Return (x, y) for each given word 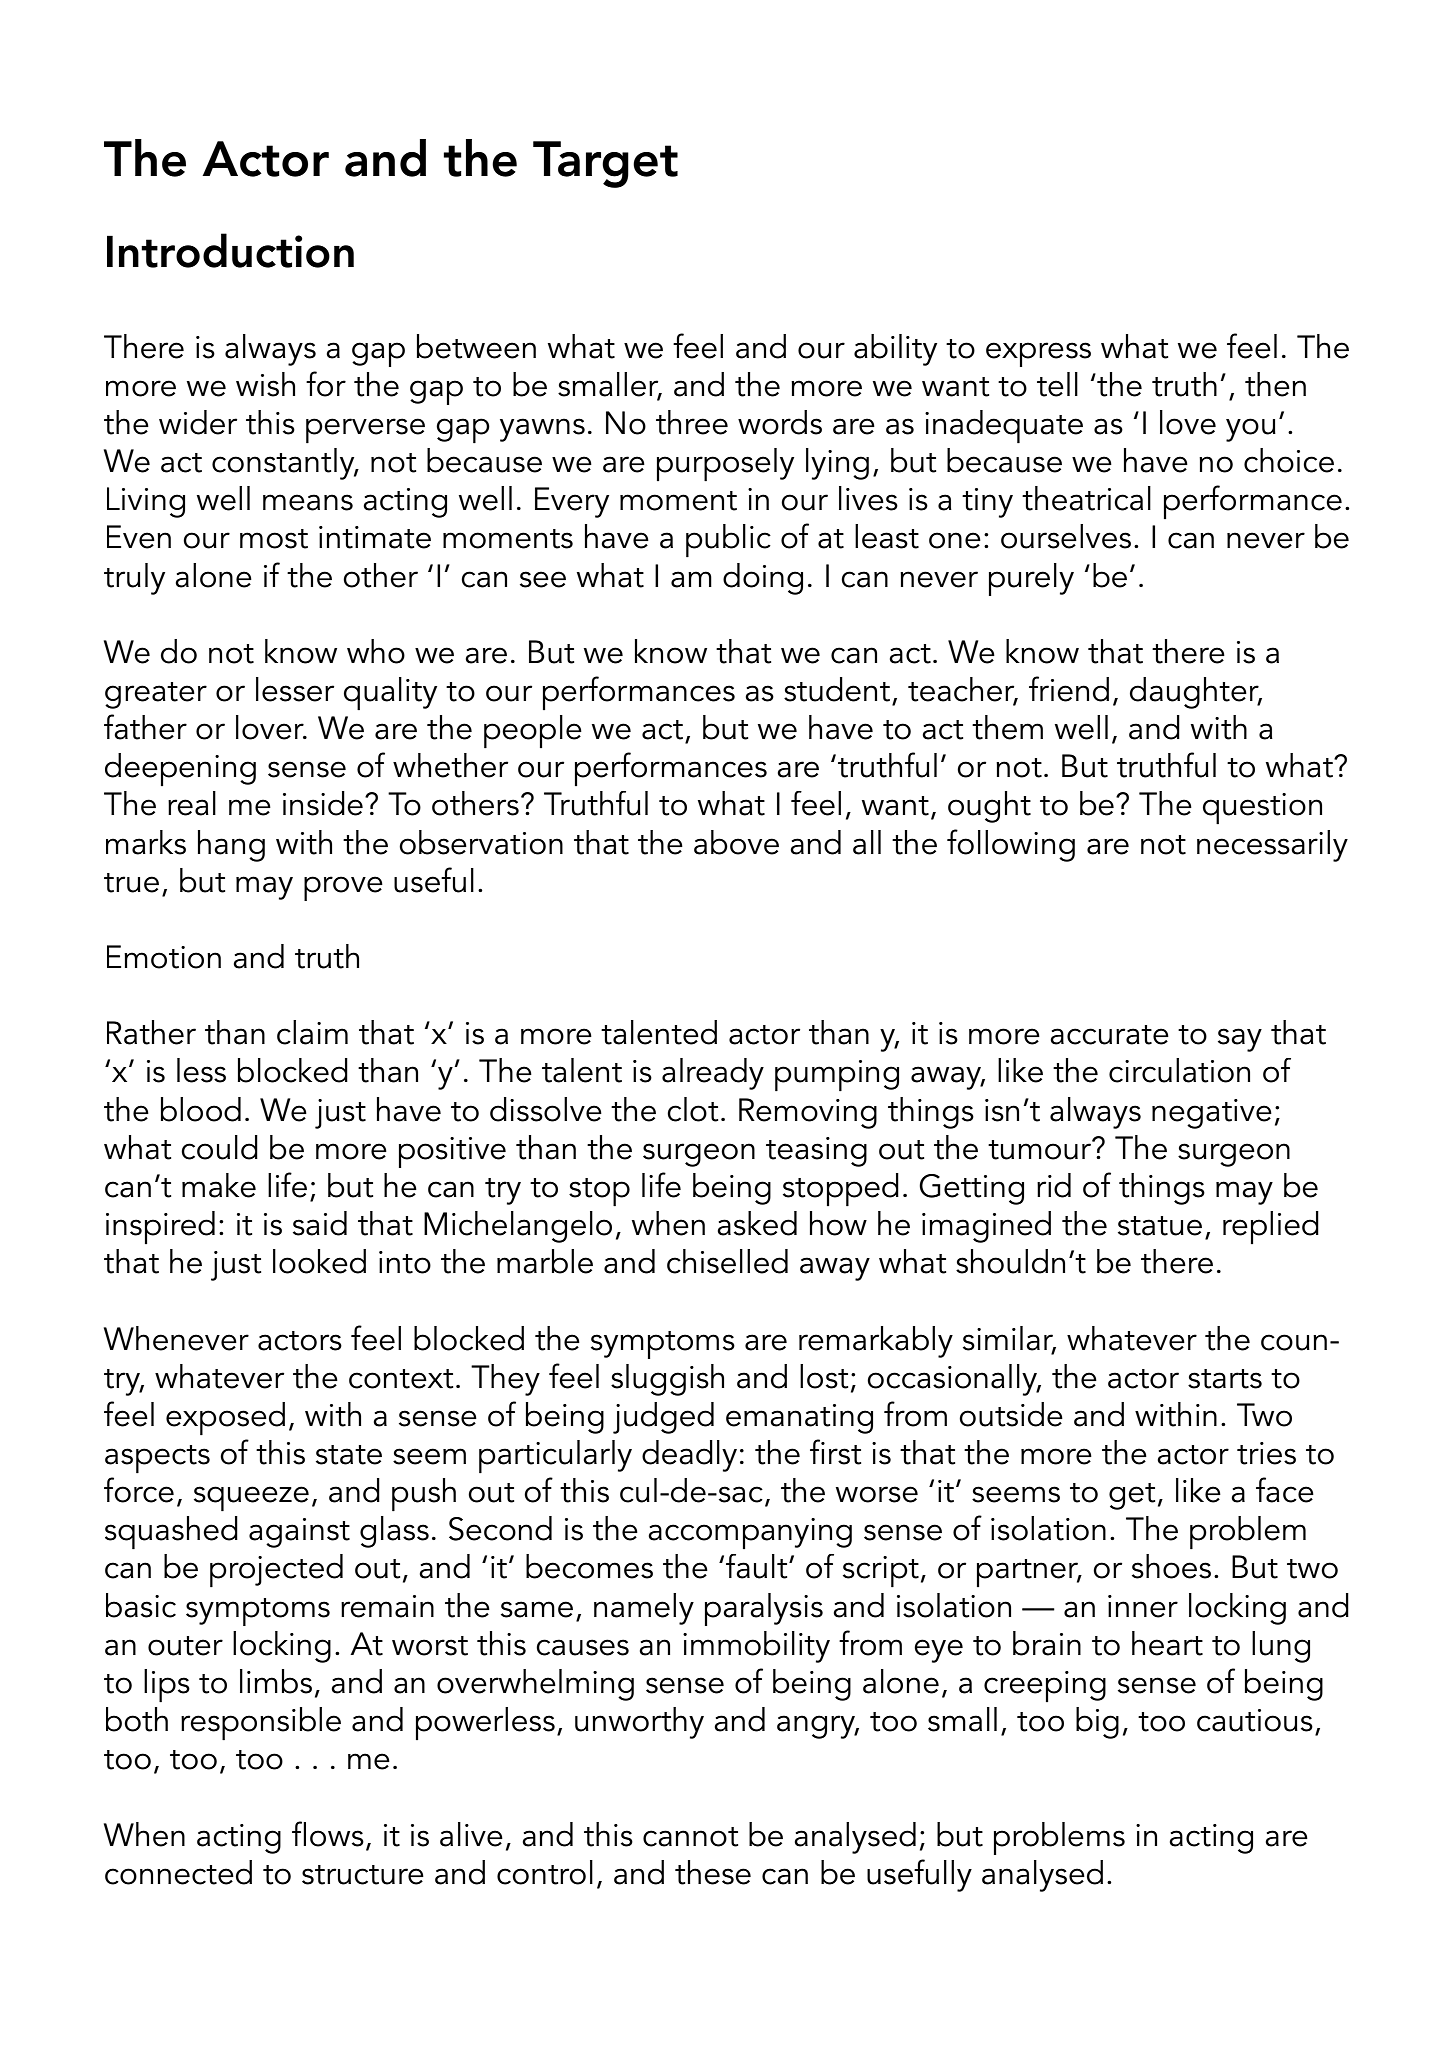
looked (319, 1261)
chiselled (727, 1261)
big (1097, 1723)
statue (1160, 1226)
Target (605, 164)
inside (323, 803)
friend (1069, 689)
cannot (690, 1837)
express (1038, 354)
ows (337, 1838)
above (736, 842)
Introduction (230, 250)
